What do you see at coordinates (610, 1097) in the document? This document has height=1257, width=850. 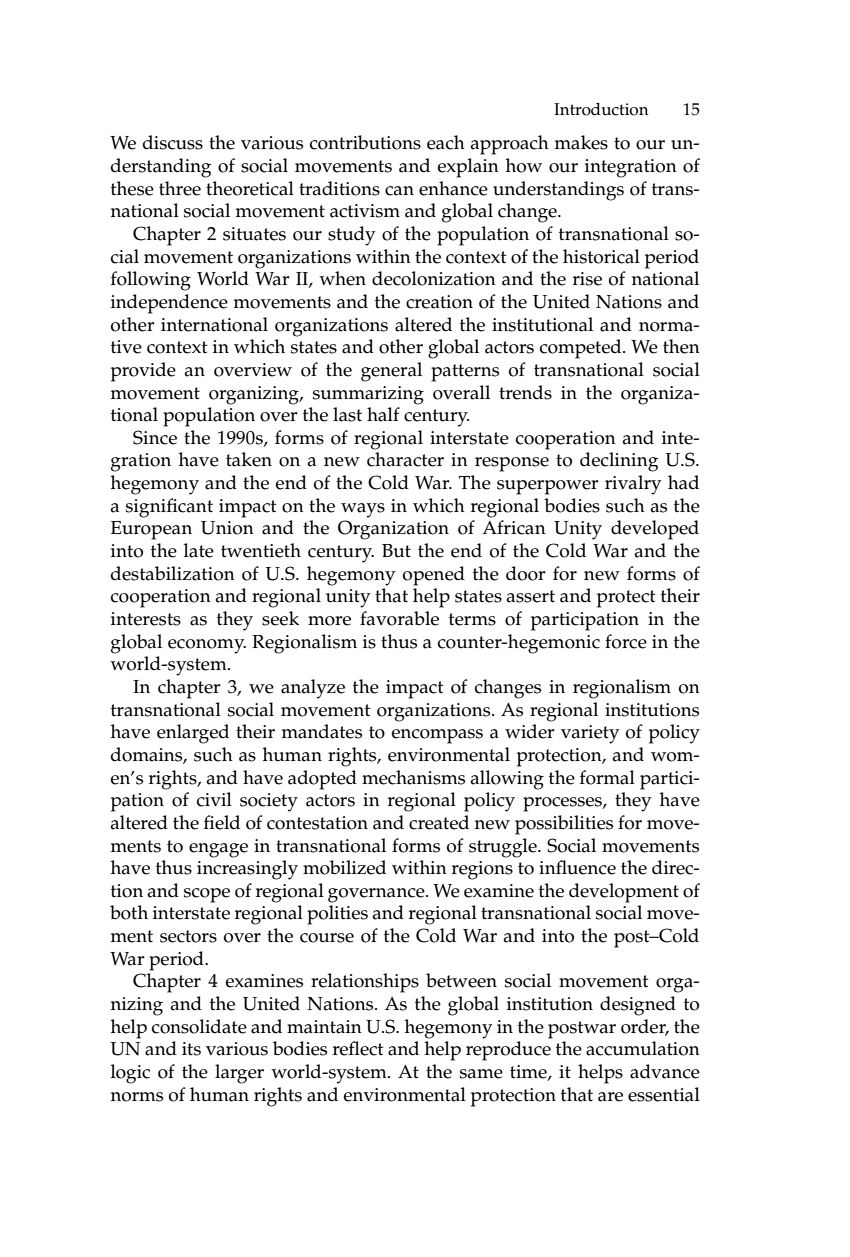 I see `are` at bounding box center [610, 1097].
